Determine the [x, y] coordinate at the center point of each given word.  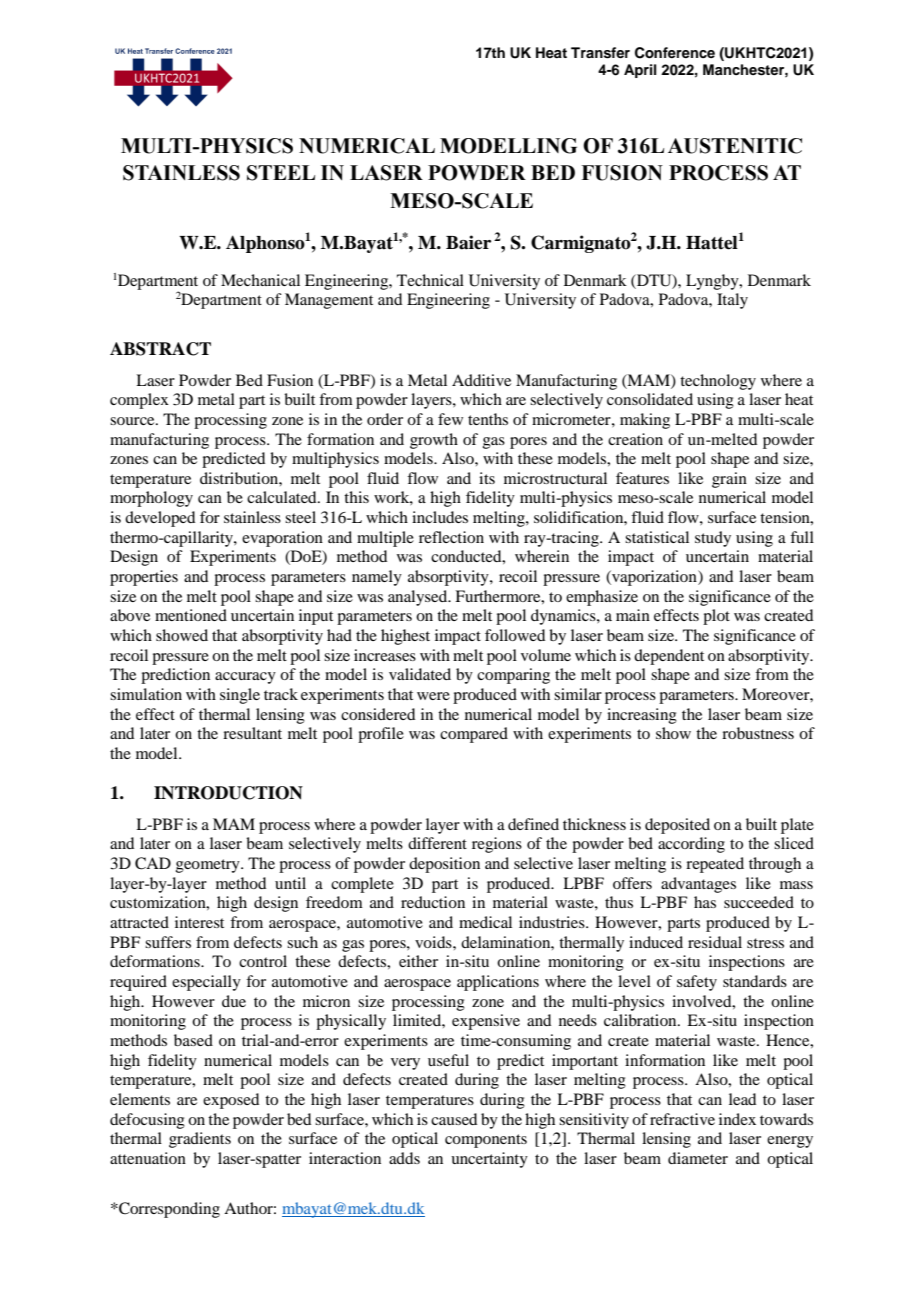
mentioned [191, 615]
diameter [698, 1158]
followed [515, 635]
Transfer [600, 53]
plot [716, 617]
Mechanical [260, 280]
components [486, 1141]
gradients [200, 1140]
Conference [675, 53]
